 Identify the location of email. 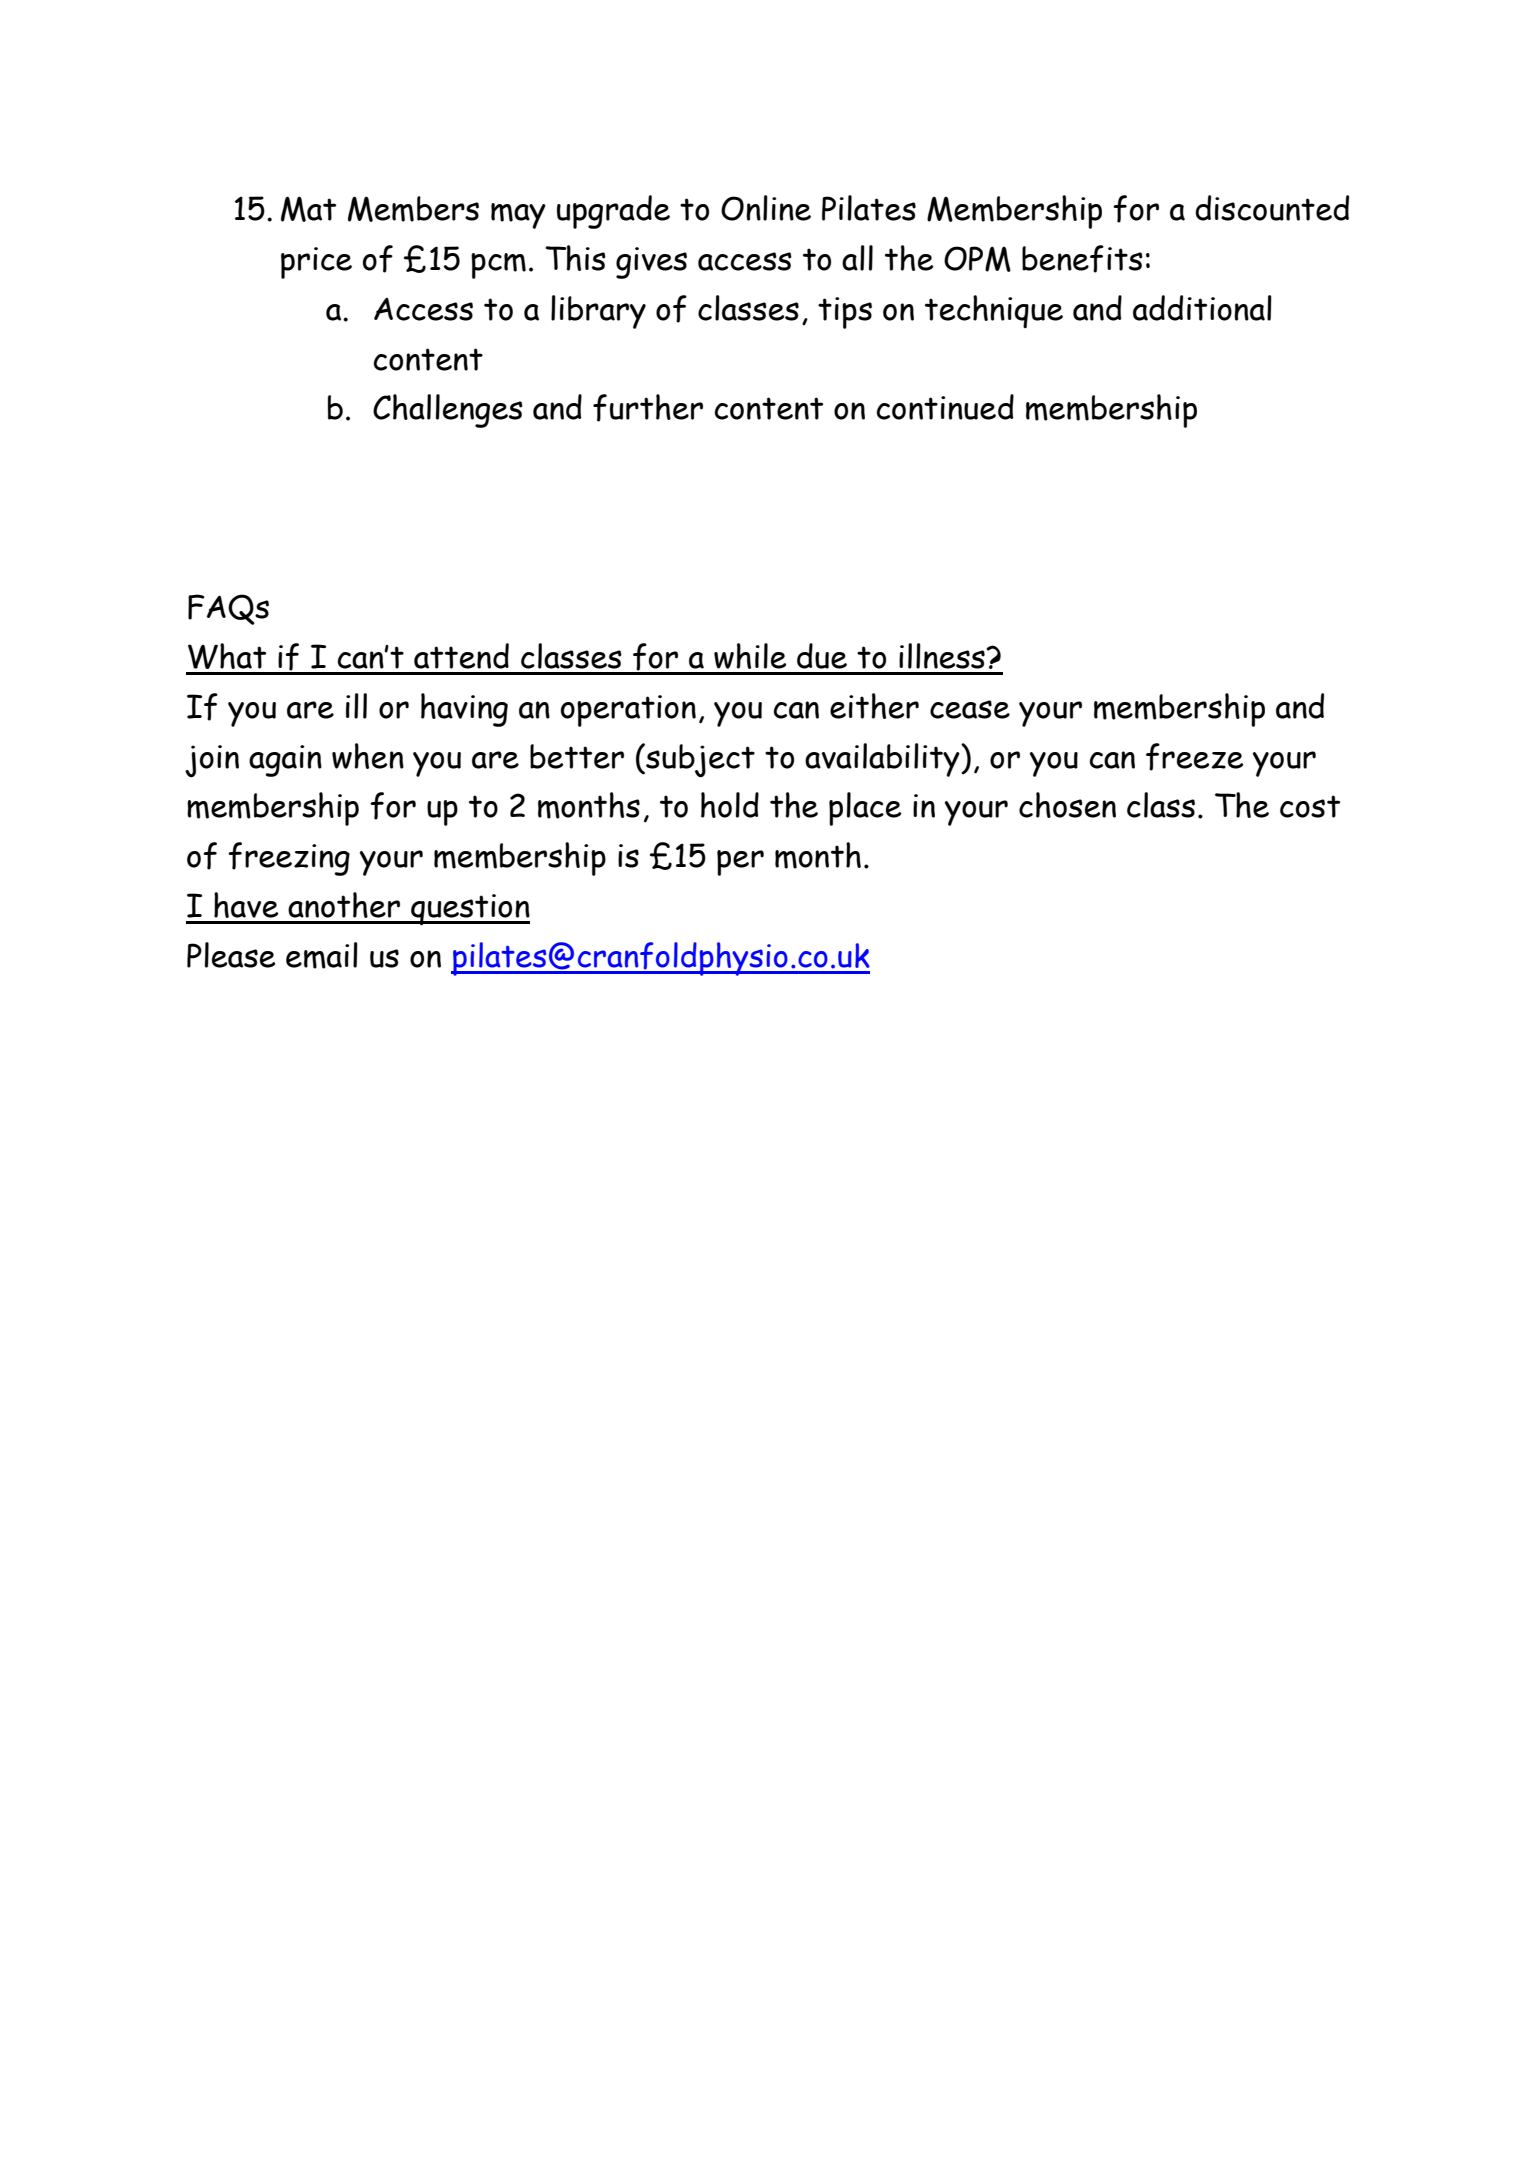
(322, 955).
